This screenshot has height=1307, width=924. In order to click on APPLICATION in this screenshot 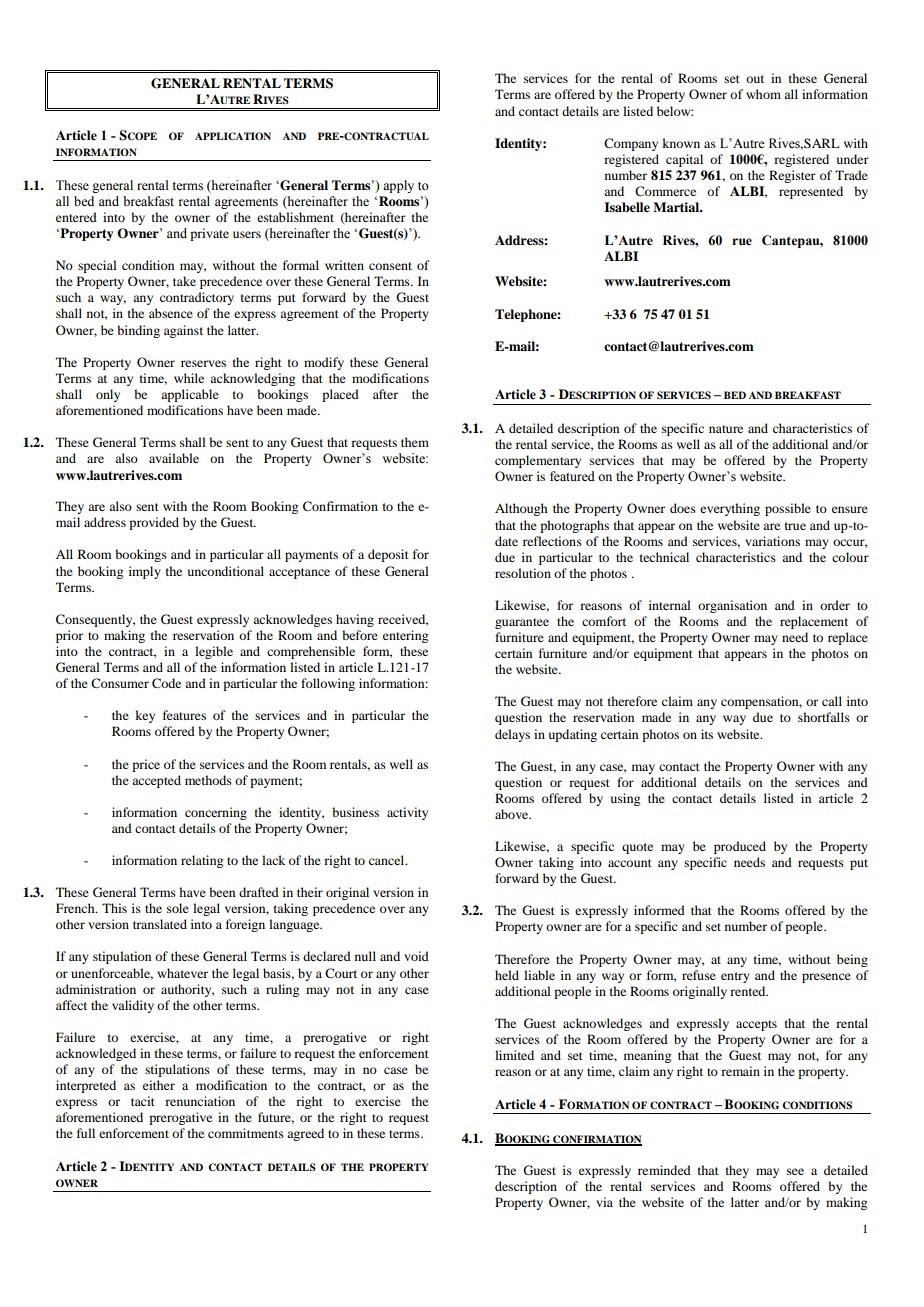, I will do `click(233, 136)`.
